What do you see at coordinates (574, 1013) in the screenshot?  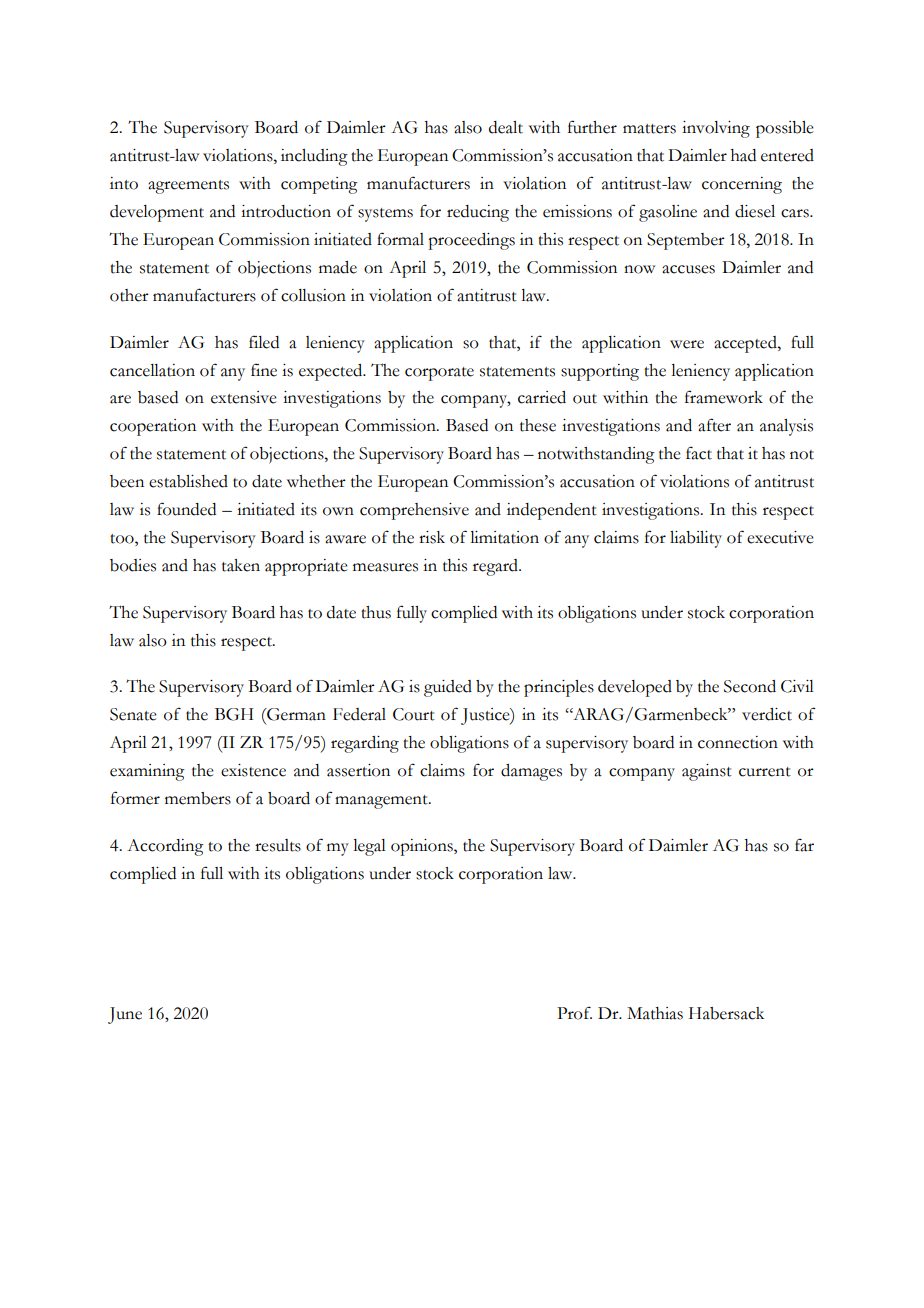 I see `Prof` at bounding box center [574, 1013].
